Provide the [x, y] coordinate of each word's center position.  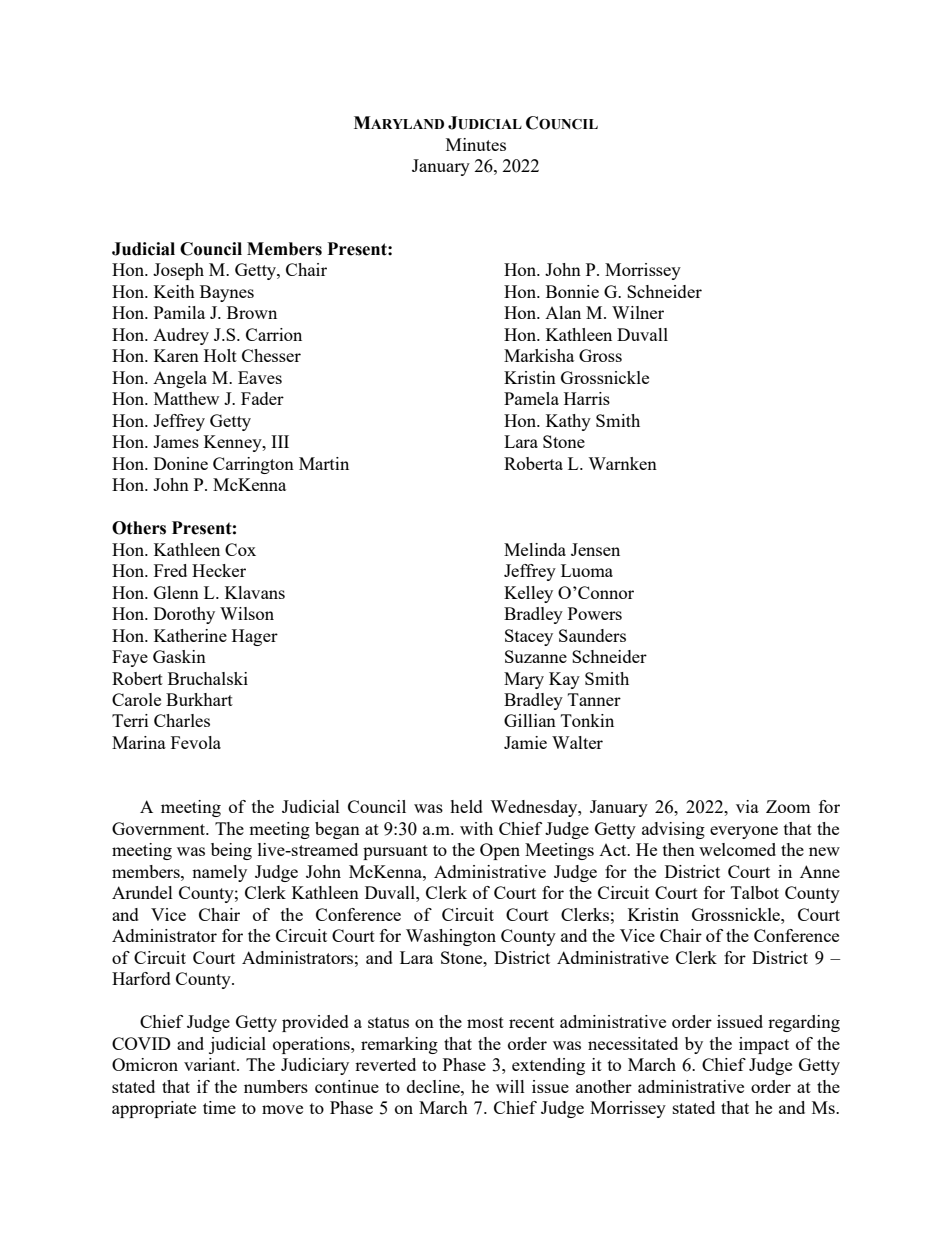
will [510, 1086]
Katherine [190, 635]
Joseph [178, 271]
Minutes [476, 144]
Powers [595, 613]
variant [211, 1064]
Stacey [529, 637]
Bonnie [572, 291]
